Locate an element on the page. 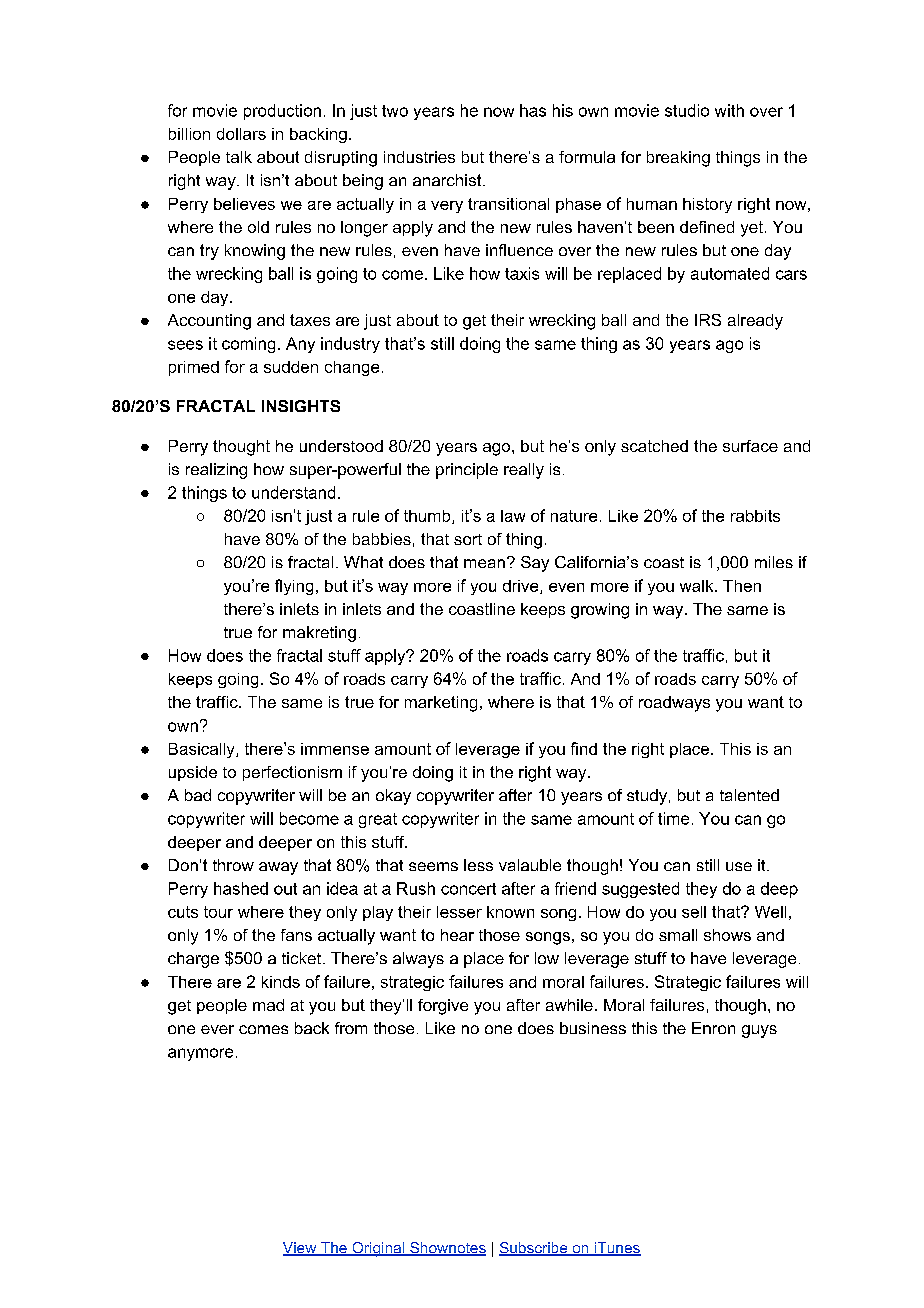 This document has height=1308, width=924. IRS is located at coordinates (708, 320).
